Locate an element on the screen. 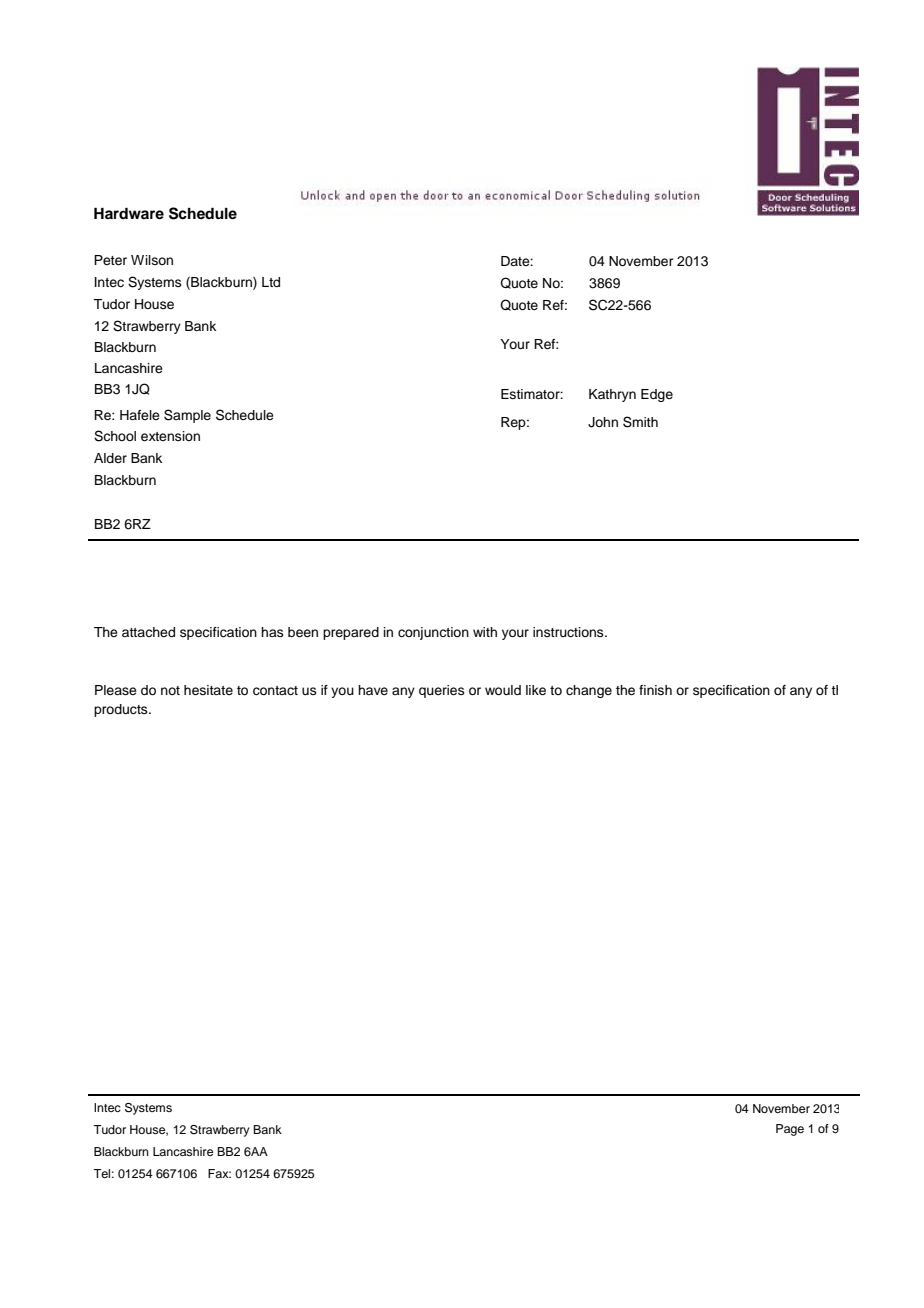 The width and height of the screenshot is (924, 1308). finish is located at coordinates (655, 690).
